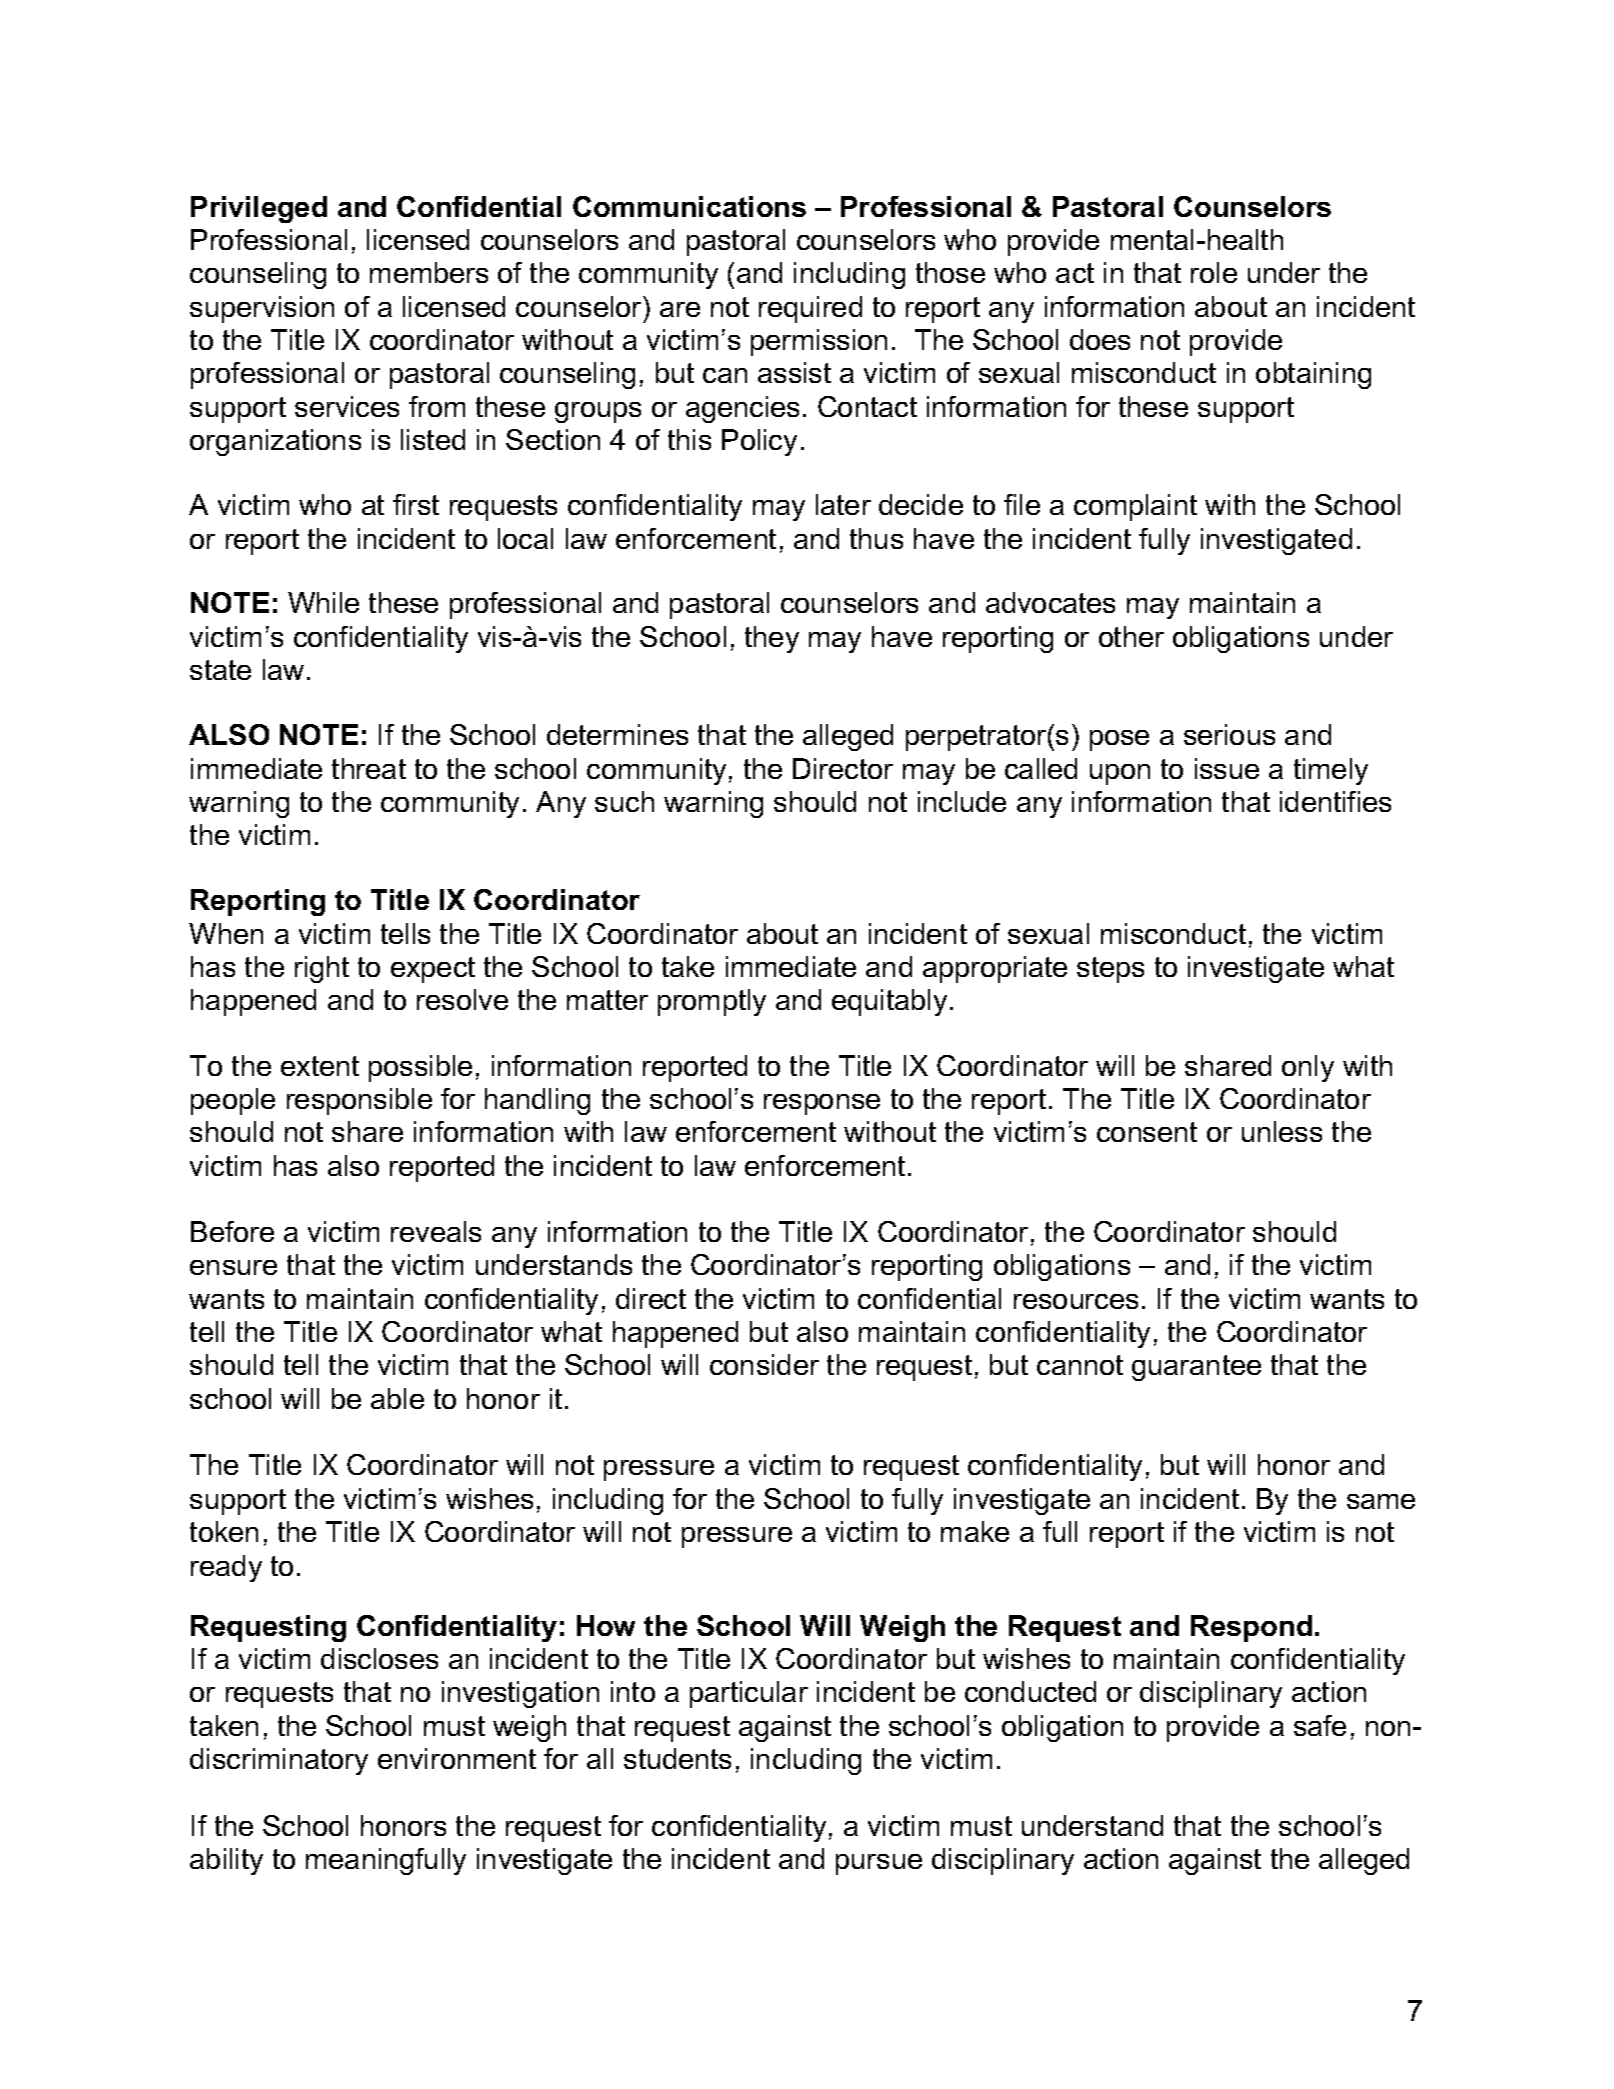 This screenshot has width=1614, height=2089. What do you see at coordinates (436, 1231) in the screenshot?
I see `reveals` at bounding box center [436, 1231].
